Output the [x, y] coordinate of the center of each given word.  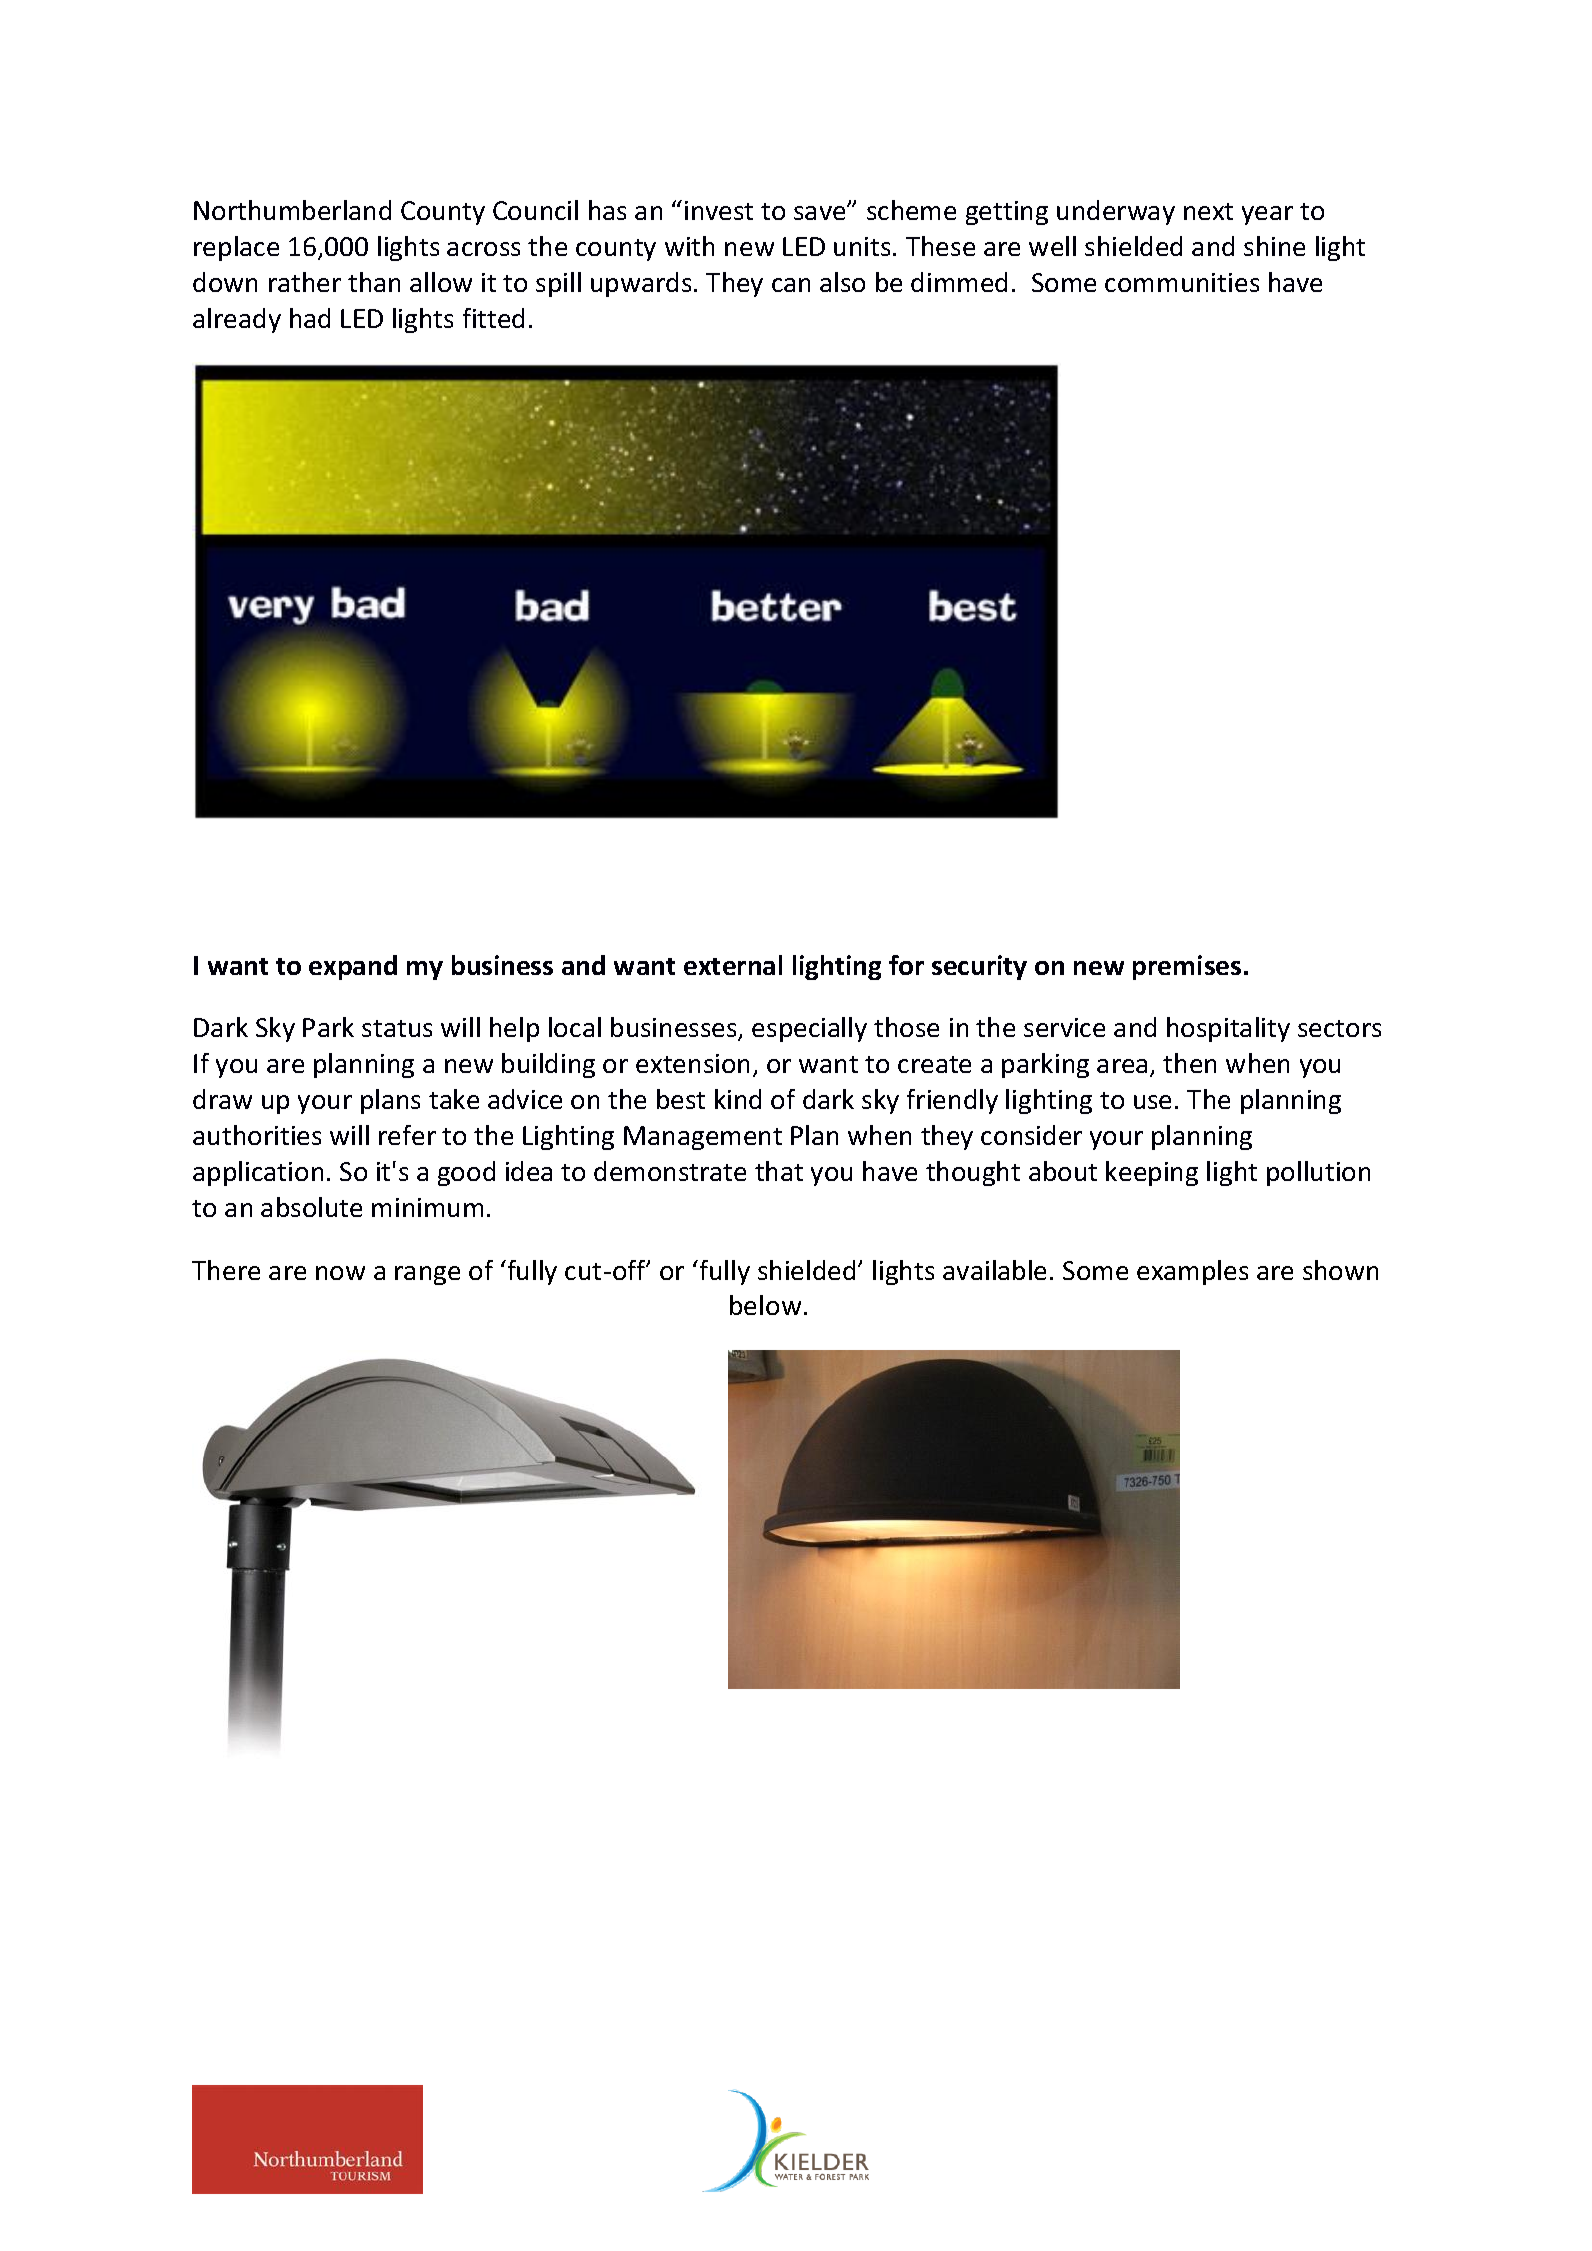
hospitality [1228, 1029]
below [765, 1305]
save [821, 212]
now [340, 1273]
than [374, 282]
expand [353, 967]
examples [1192, 1272]
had [310, 318]
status [397, 1028]
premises [1187, 967]
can [791, 285]
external [733, 965]
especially [809, 1029]
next [1208, 211]
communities [1182, 282]
